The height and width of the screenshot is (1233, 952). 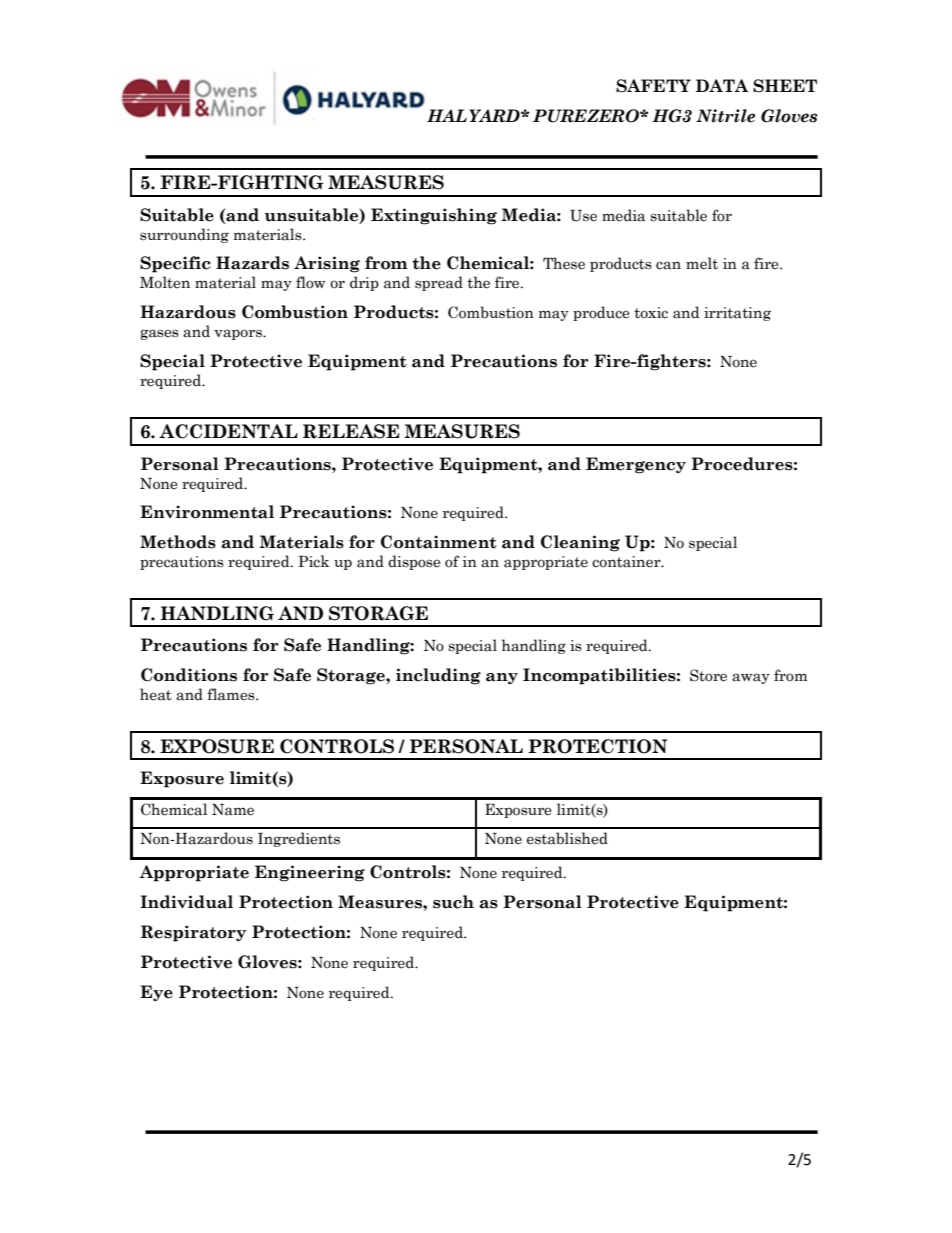 What do you see at coordinates (627, 562) in the screenshot?
I see `container` at bounding box center [627, 562].
